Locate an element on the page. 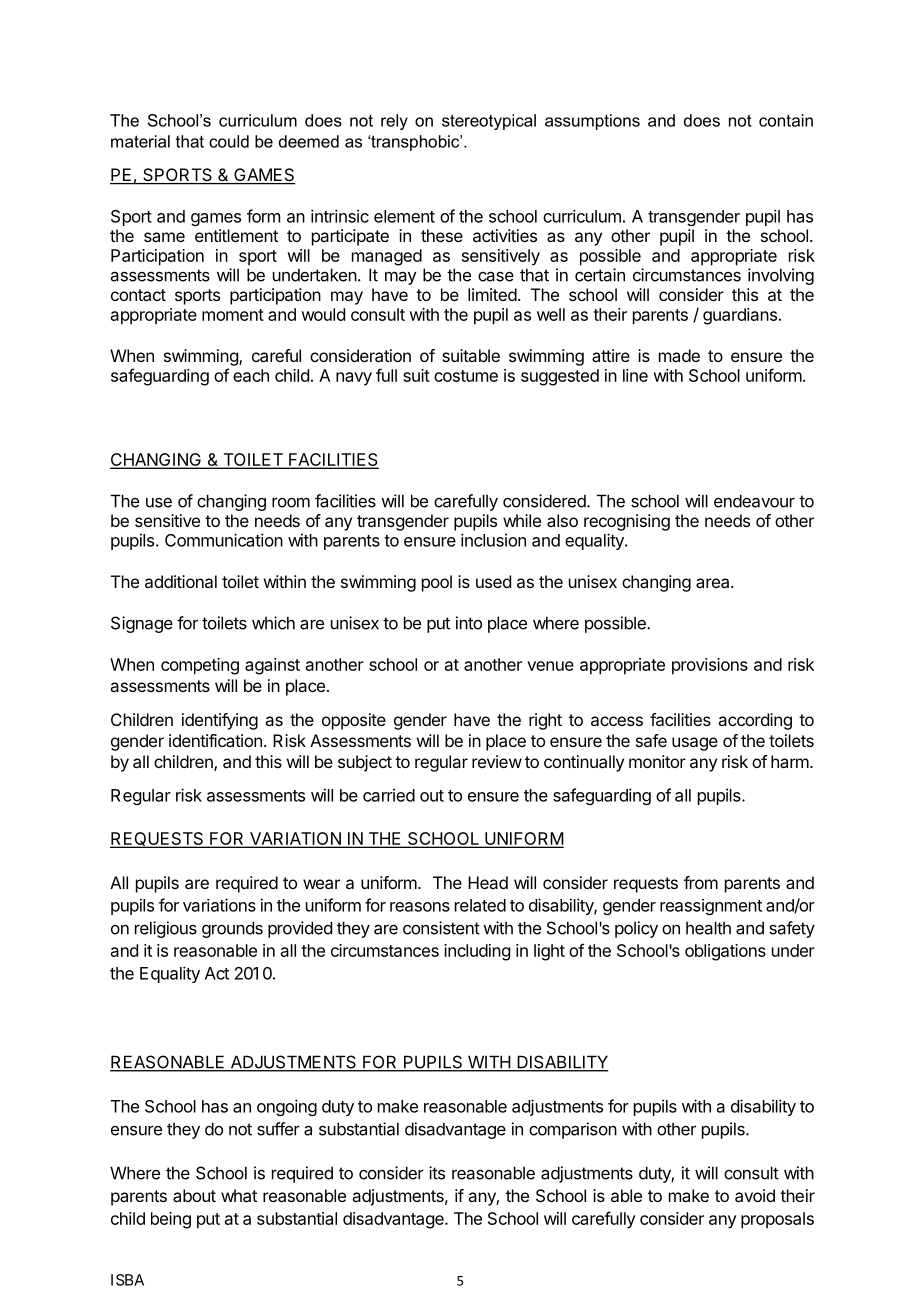 This document has width=924, height=1308. its is located at coordinates (437, 1173).
